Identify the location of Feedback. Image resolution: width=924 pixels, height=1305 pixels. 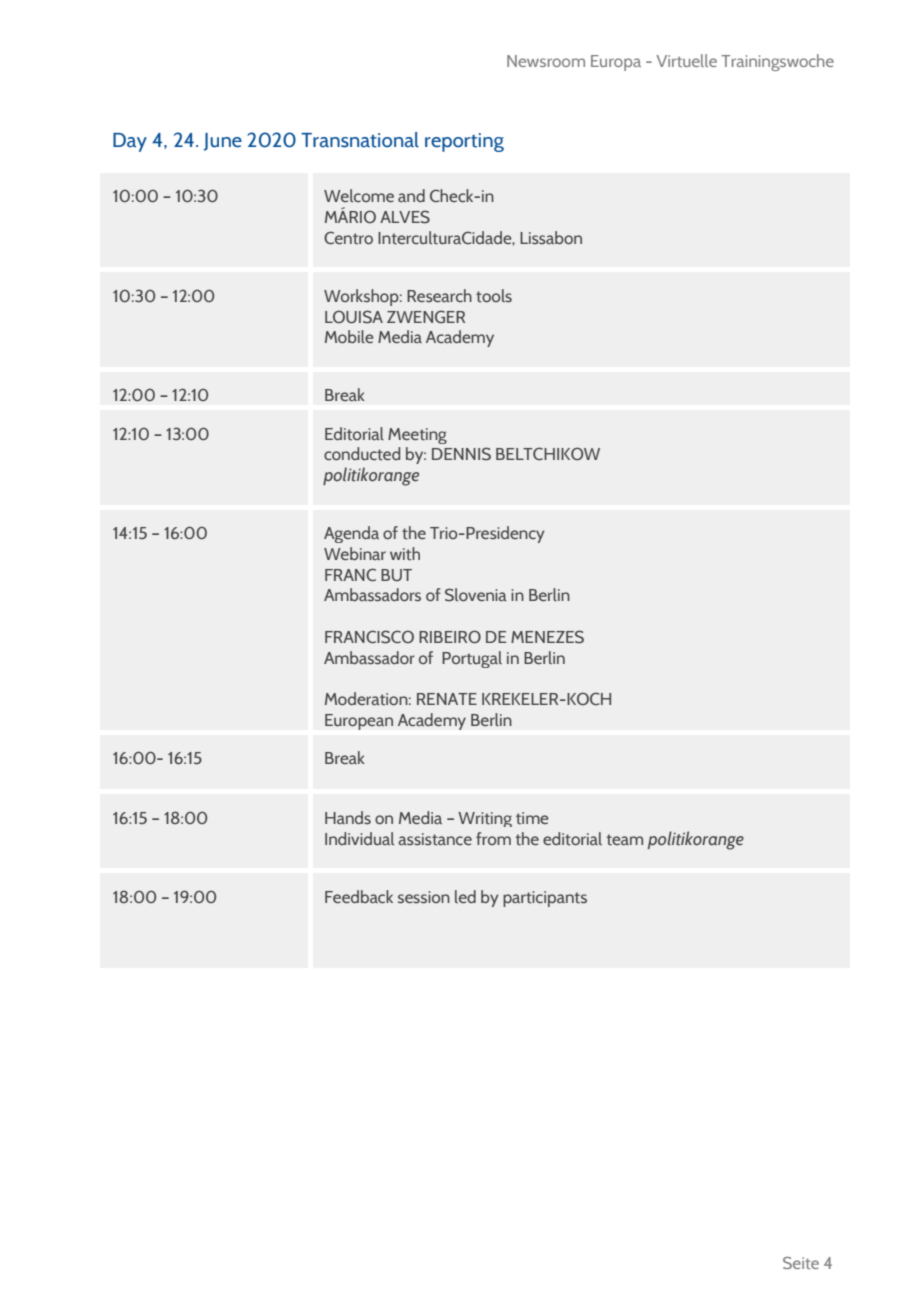
(359, 896).
